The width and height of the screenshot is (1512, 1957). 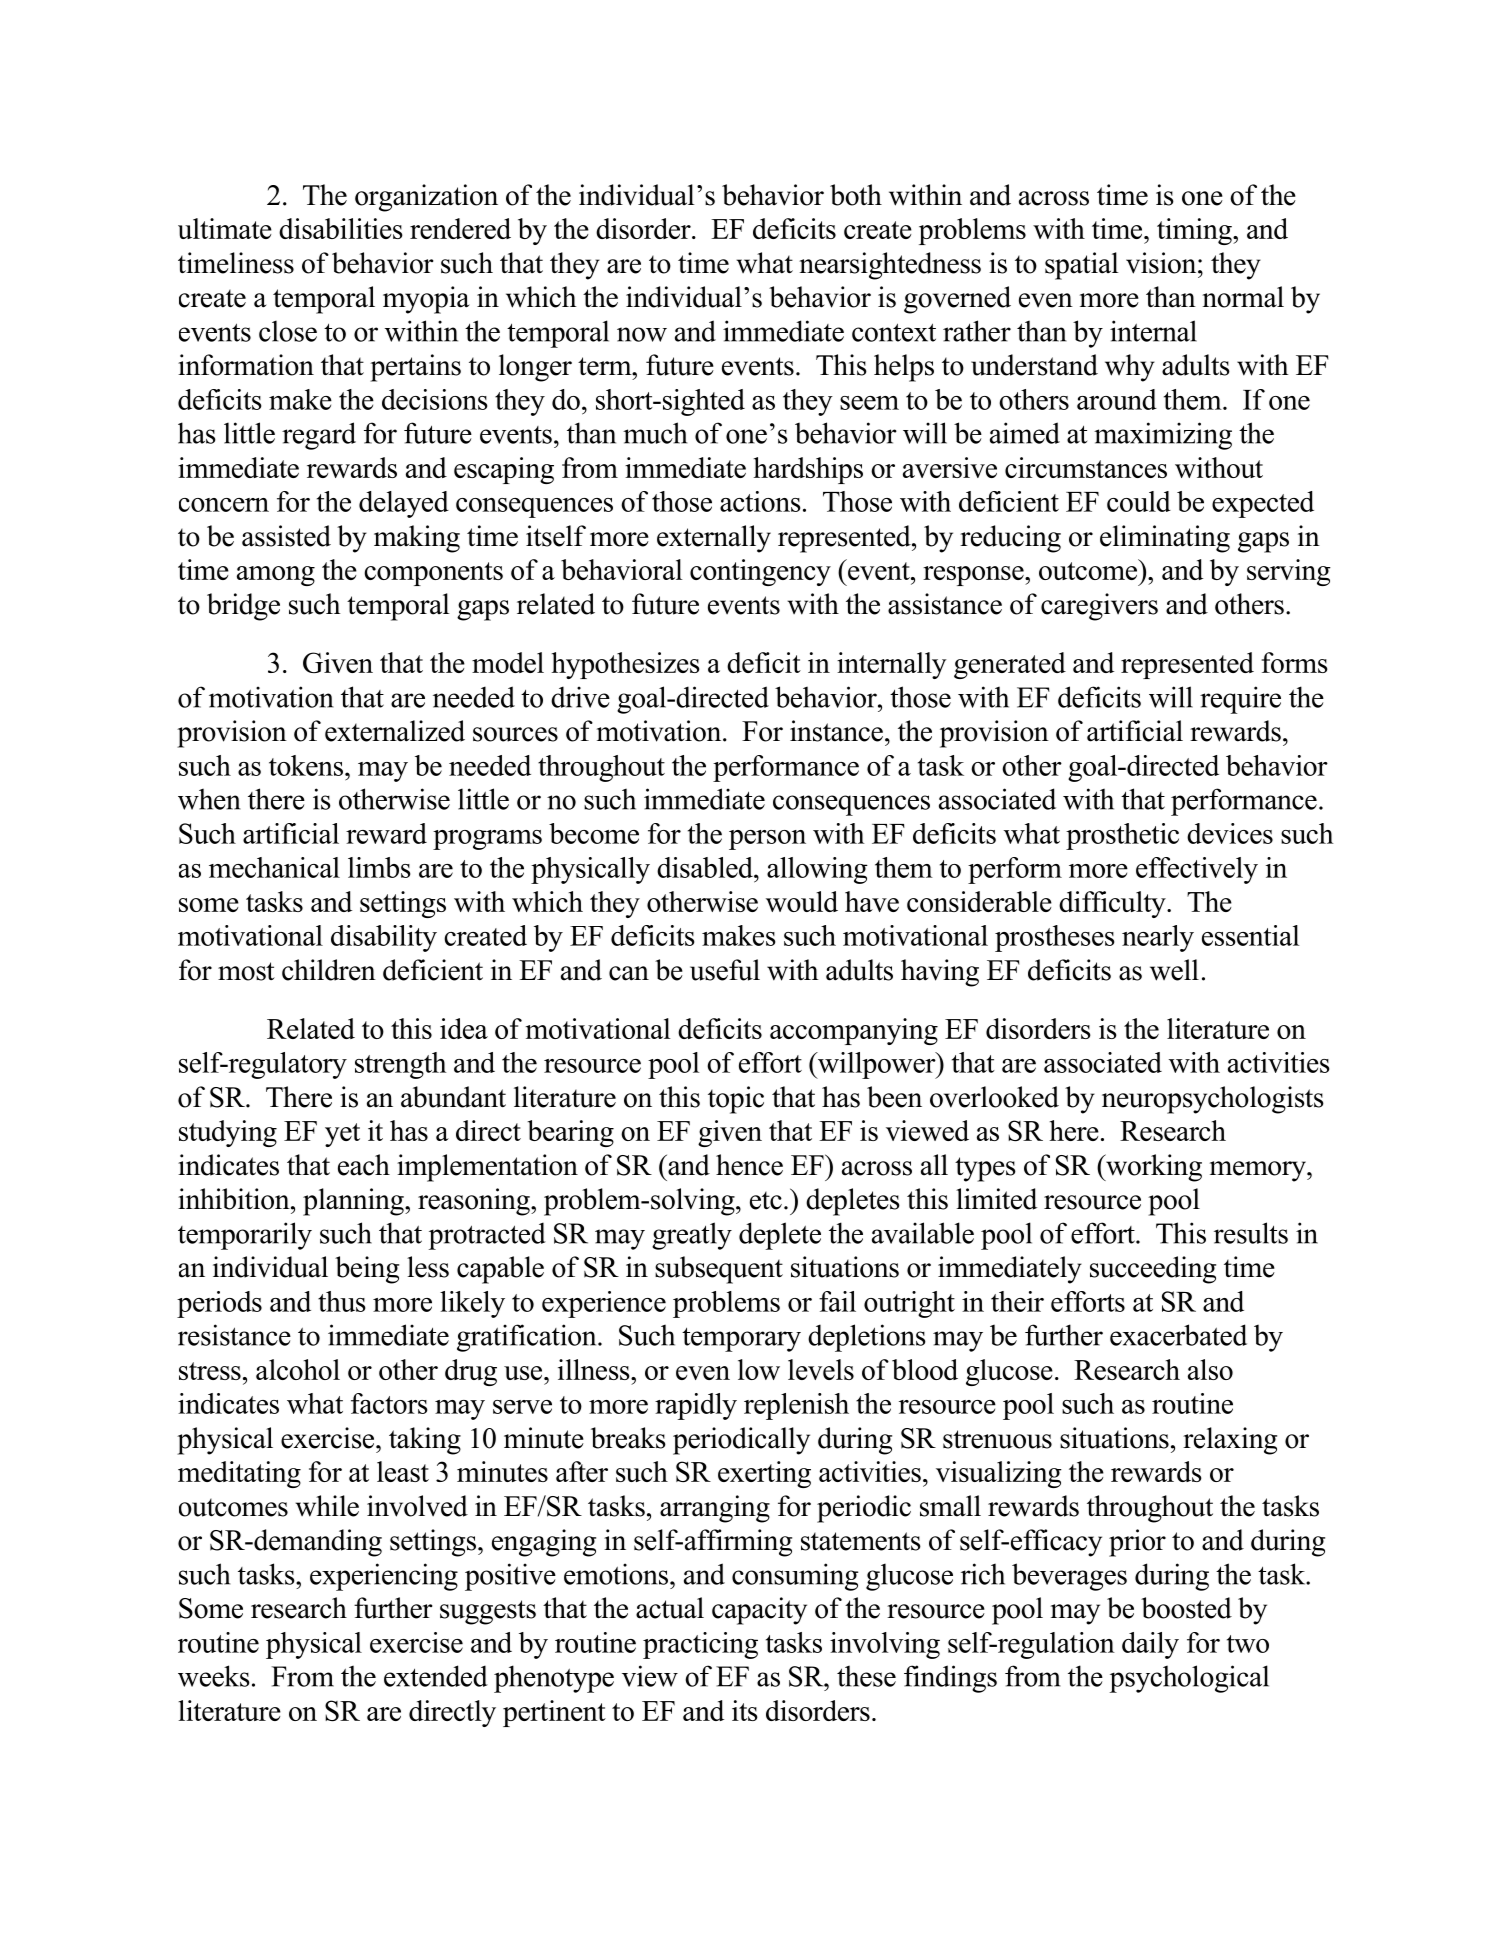 I want to click on disabilities, so click(x=341, y=228).
